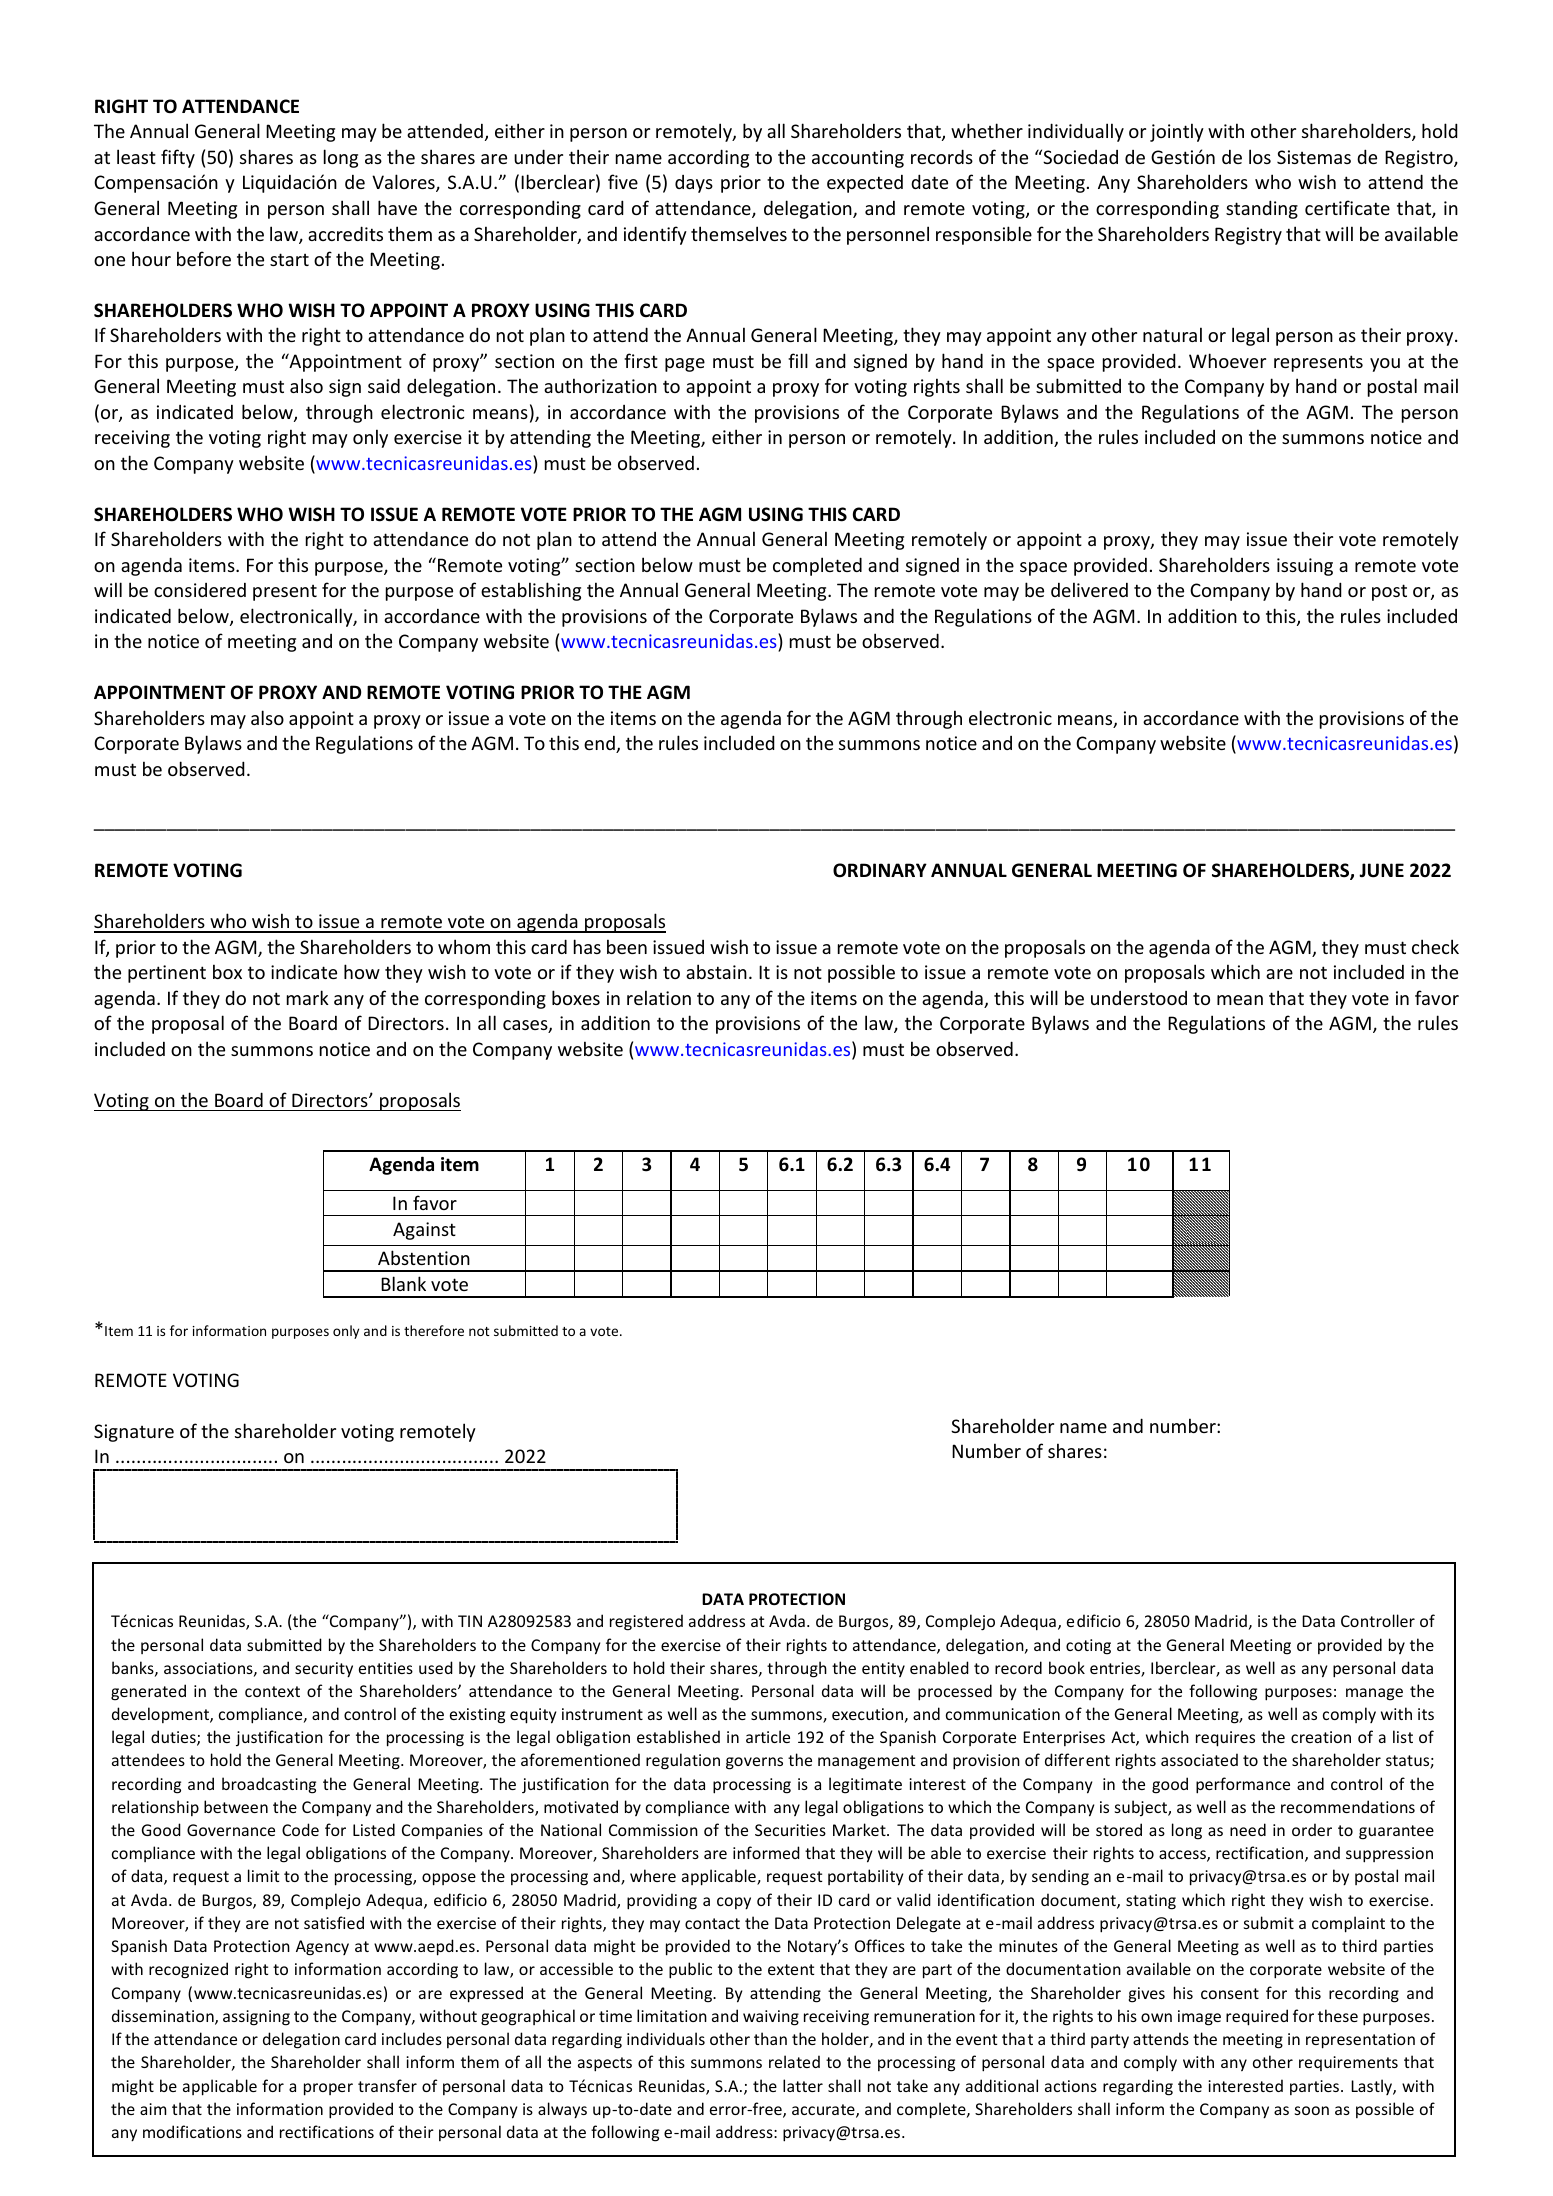 This screenshot has height=2196, width=1553. I want to click on related, so click(794, 2061).
